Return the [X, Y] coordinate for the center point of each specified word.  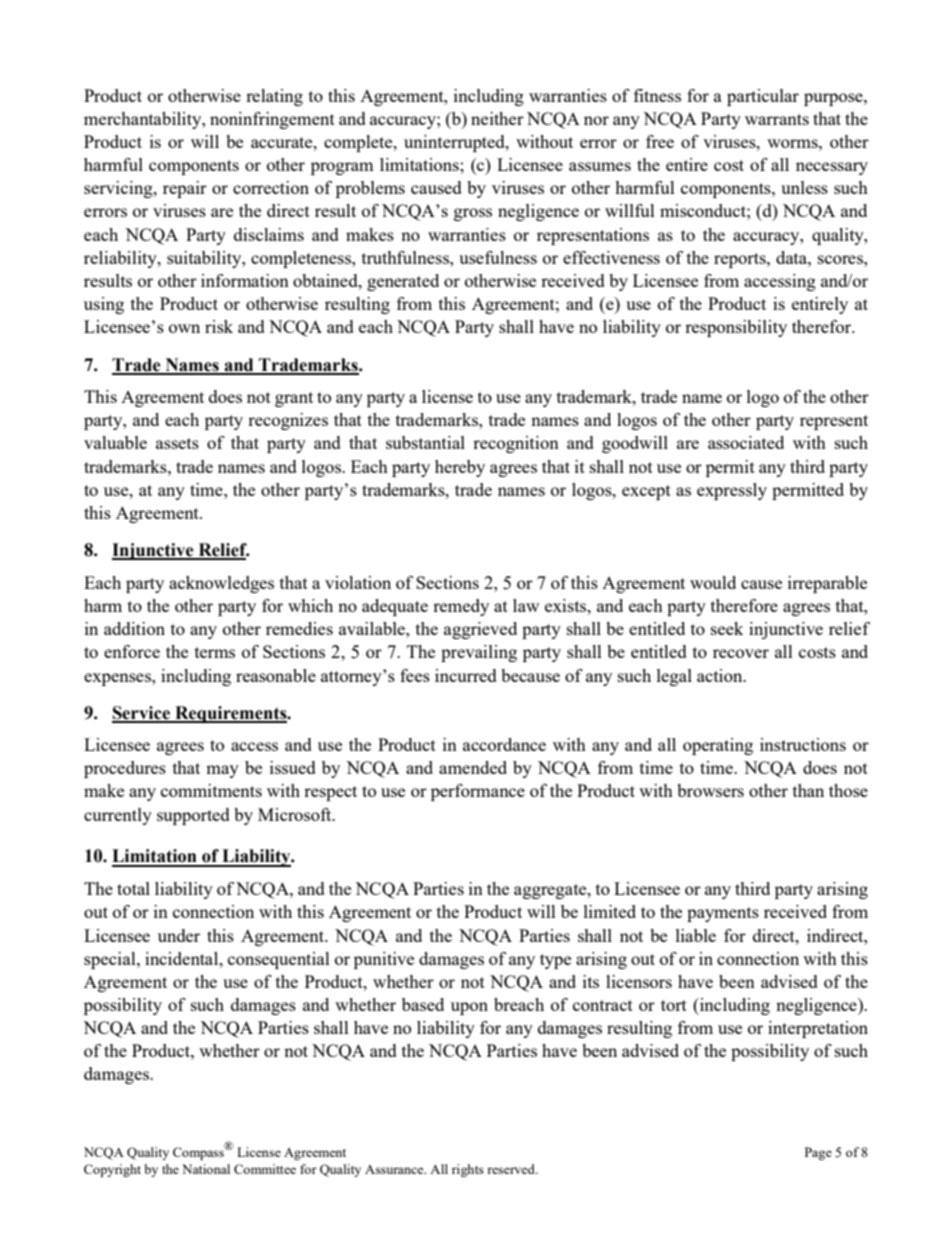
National [206, 1169]
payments [723, 914]
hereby [460, 468]
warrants [777, 119]
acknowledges [221, 584]
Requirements [231, 714]
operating [718, 746]
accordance [504, 744]
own [184, 328]
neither [497, 118]
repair [185, 189]
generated [403, 282]
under [179, 935]
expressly [732, 491]
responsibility [736, 328]
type [555, 961]
